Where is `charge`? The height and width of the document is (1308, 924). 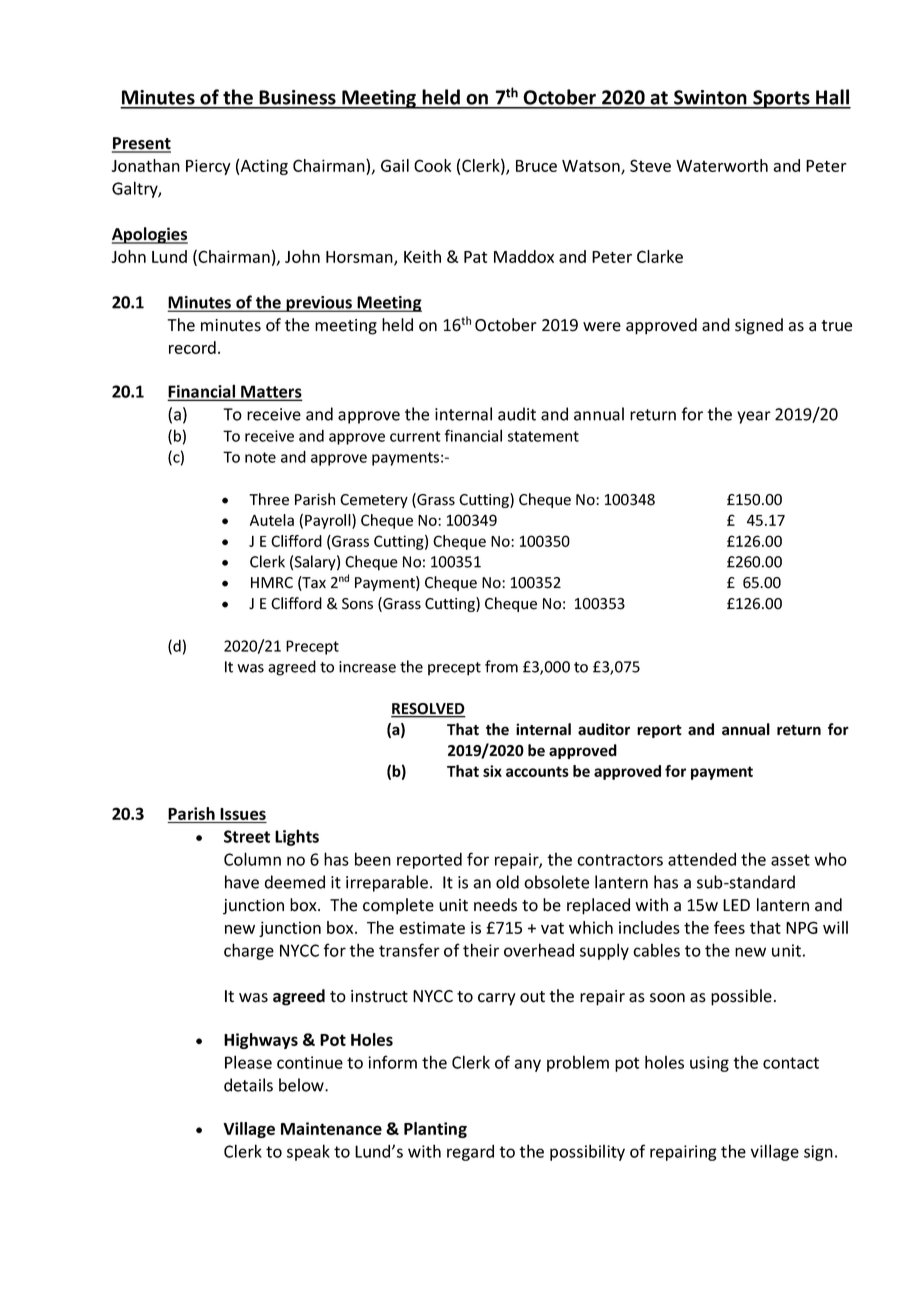 charge is located at coordinates (249, 951).
